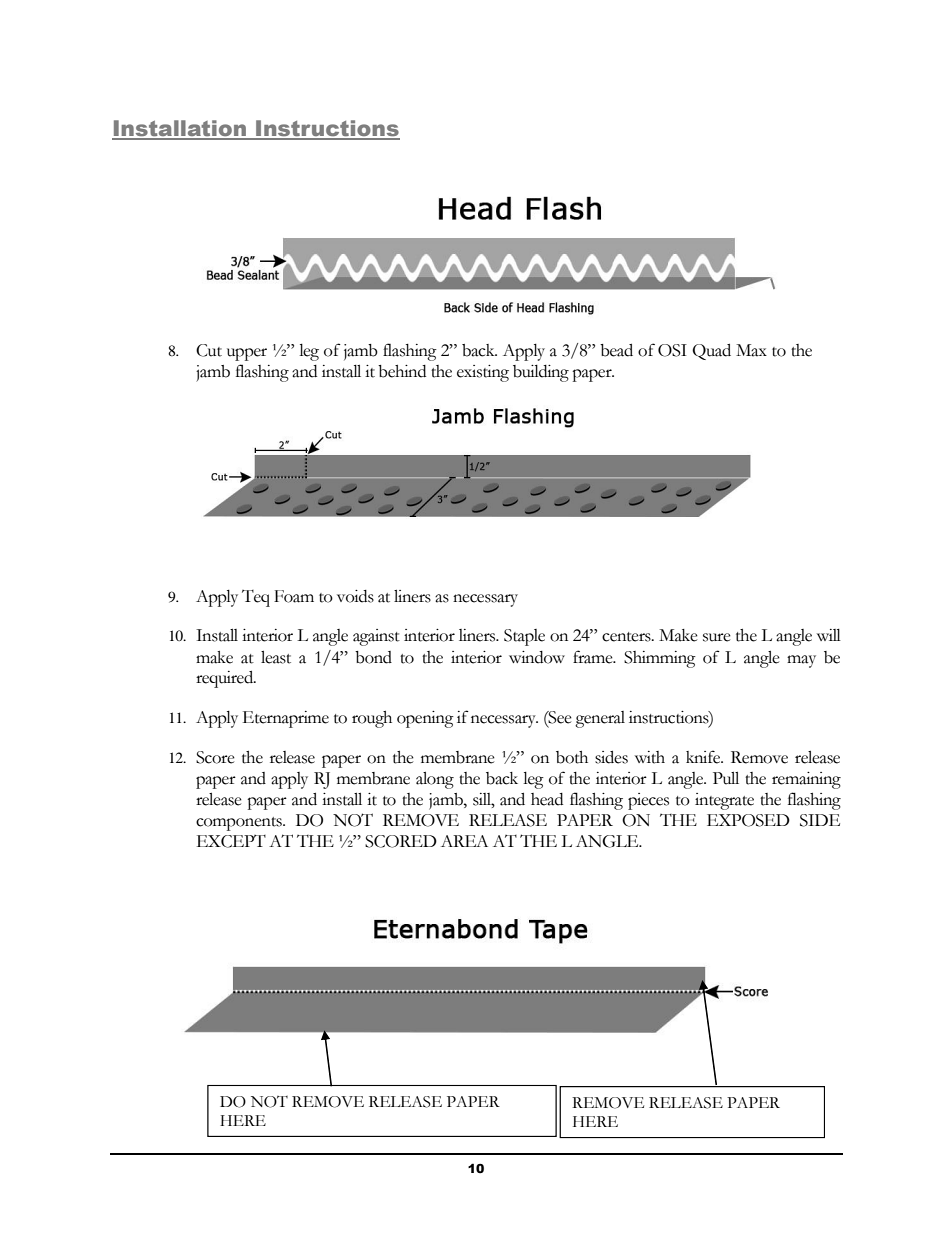 The height and width of the page is (1233, 952). What do you see at coordinates (372, 719) in the page?
I see `rough` at bounding box center [372, 719].
